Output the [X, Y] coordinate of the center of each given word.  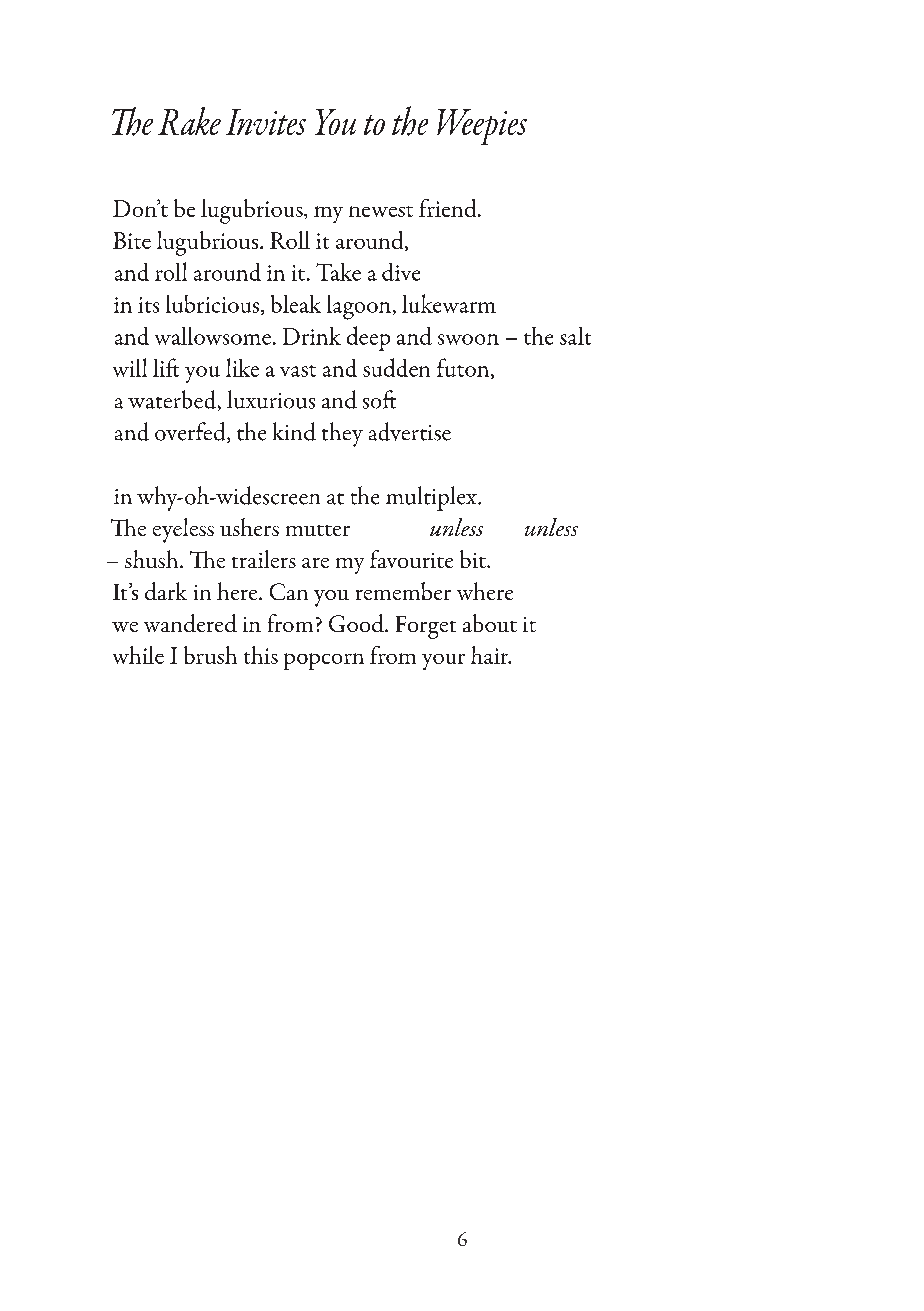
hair [491, 655]
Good [357, 623]
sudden [396, 367]
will [130, 367]
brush [210, 655]
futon [464, 368]
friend [449, 208]
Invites [266, 122]
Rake [189, 121]
